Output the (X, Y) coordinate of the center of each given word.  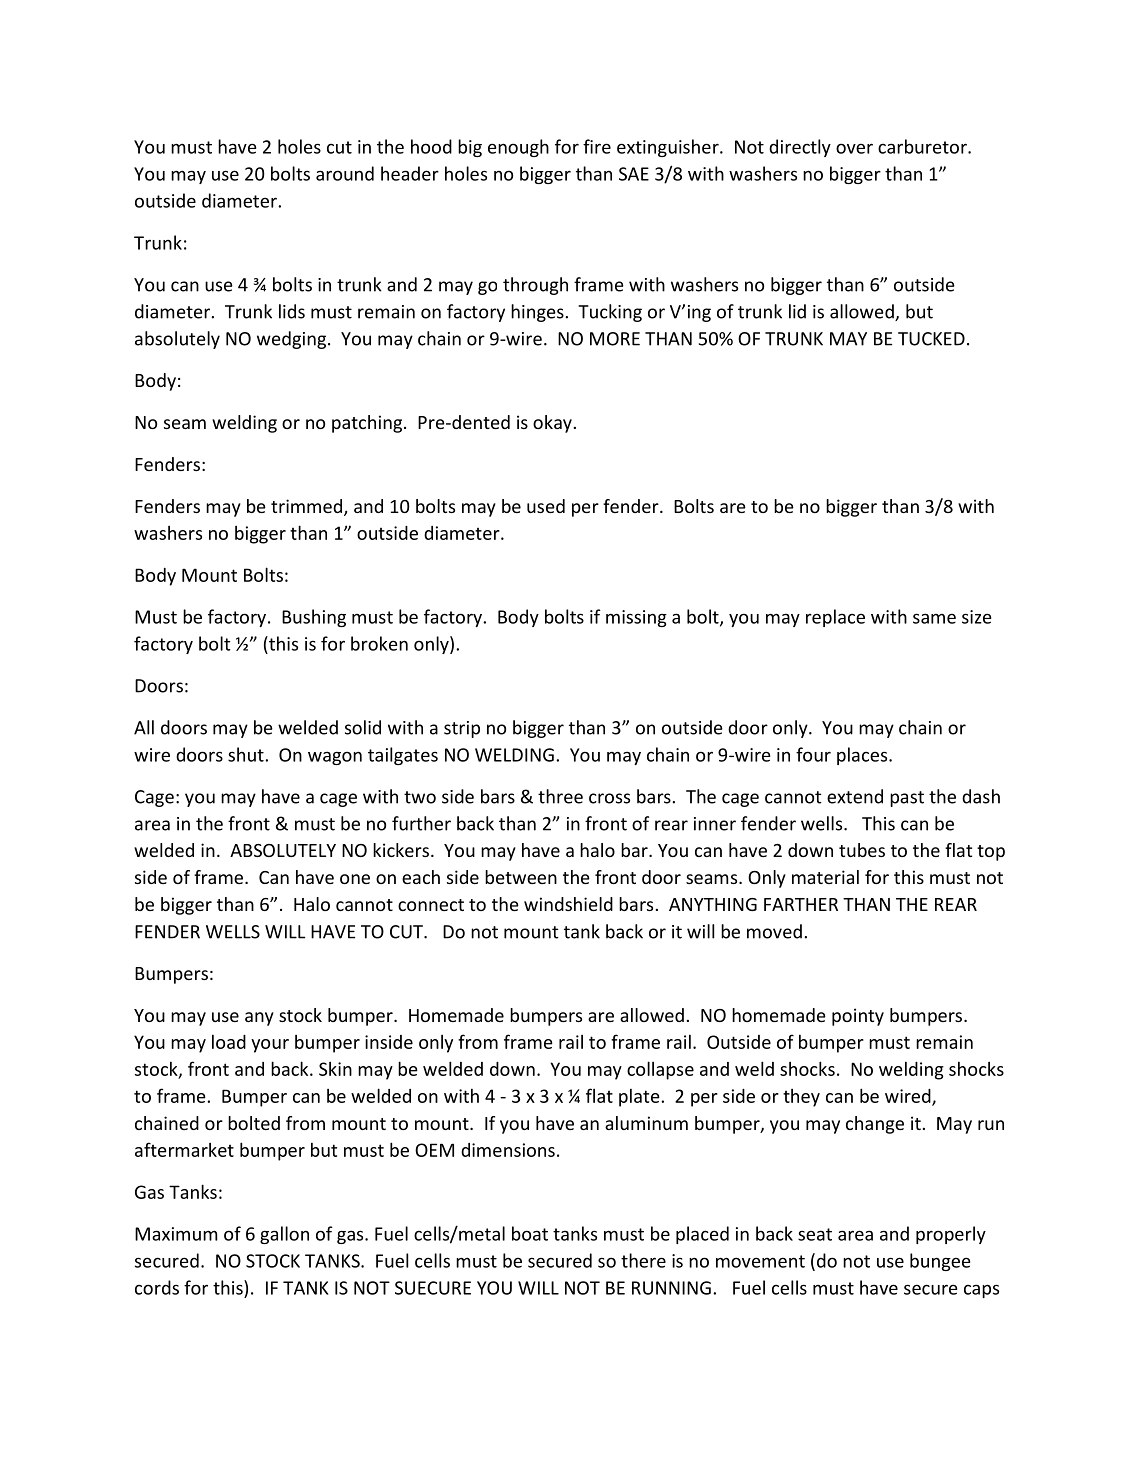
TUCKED (931, 339)
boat (530, 1233)
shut (247, 754)
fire (597, 146)
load (229, 1042)
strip (462, 729)
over (854, 148)
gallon (284, 1235)
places (863, 756)
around (345, 173)
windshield (568, 904)
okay (552, 424)
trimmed (308, 507)
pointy (858, 1017)
